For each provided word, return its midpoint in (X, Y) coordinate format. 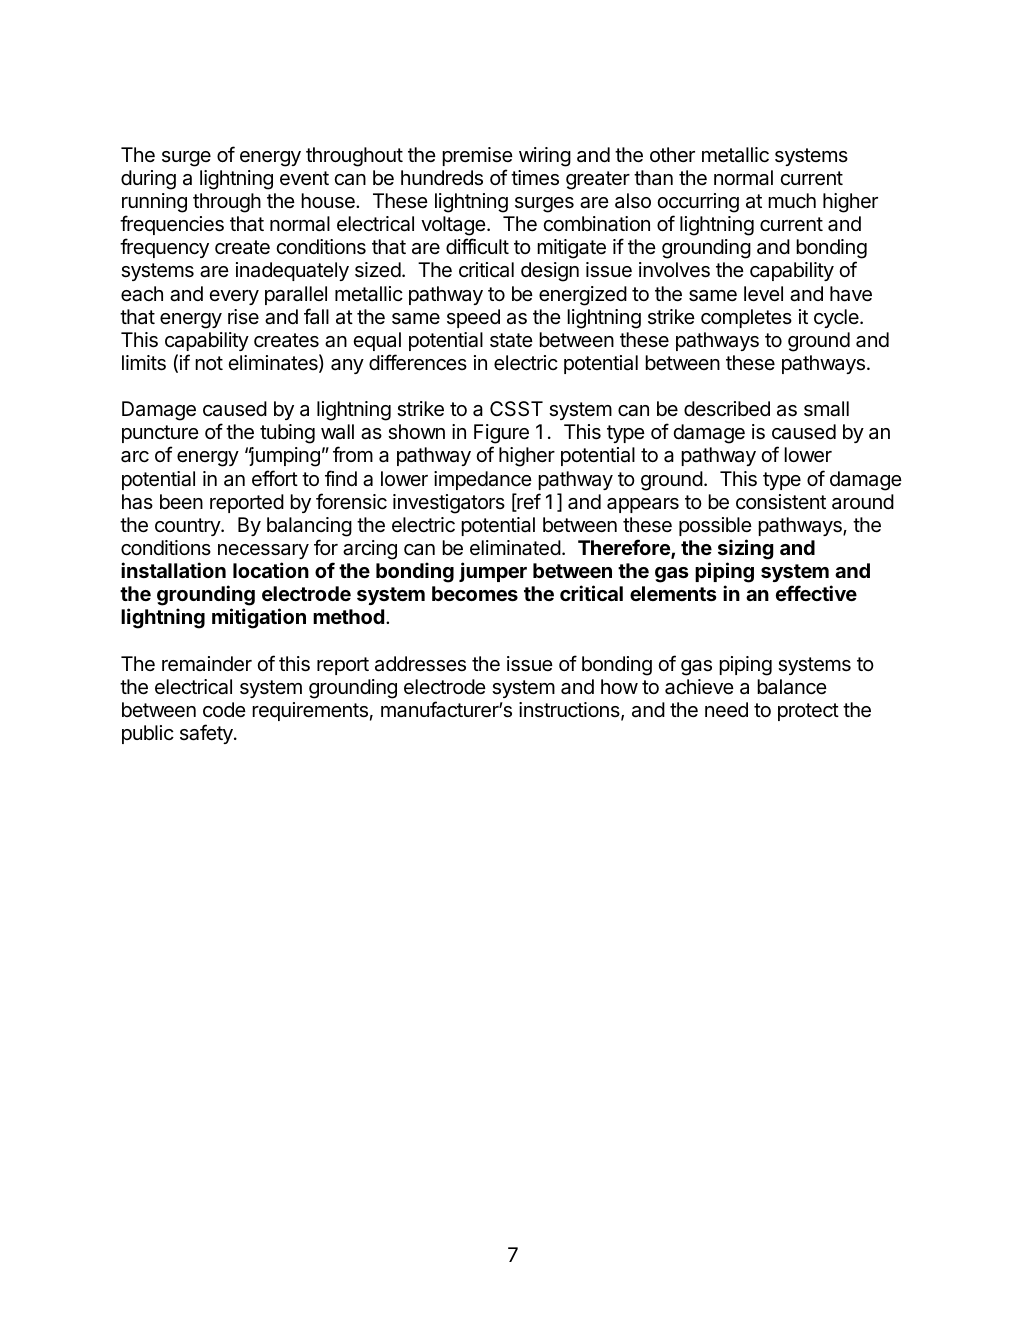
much (792, 200)
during (148, 180)
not (209, 363)
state (511, 340)
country (188, 527)
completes (746, 318)
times (535, 178)
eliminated (515, 548)
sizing (746, 549)
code (224, 709)
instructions (570, 711)
